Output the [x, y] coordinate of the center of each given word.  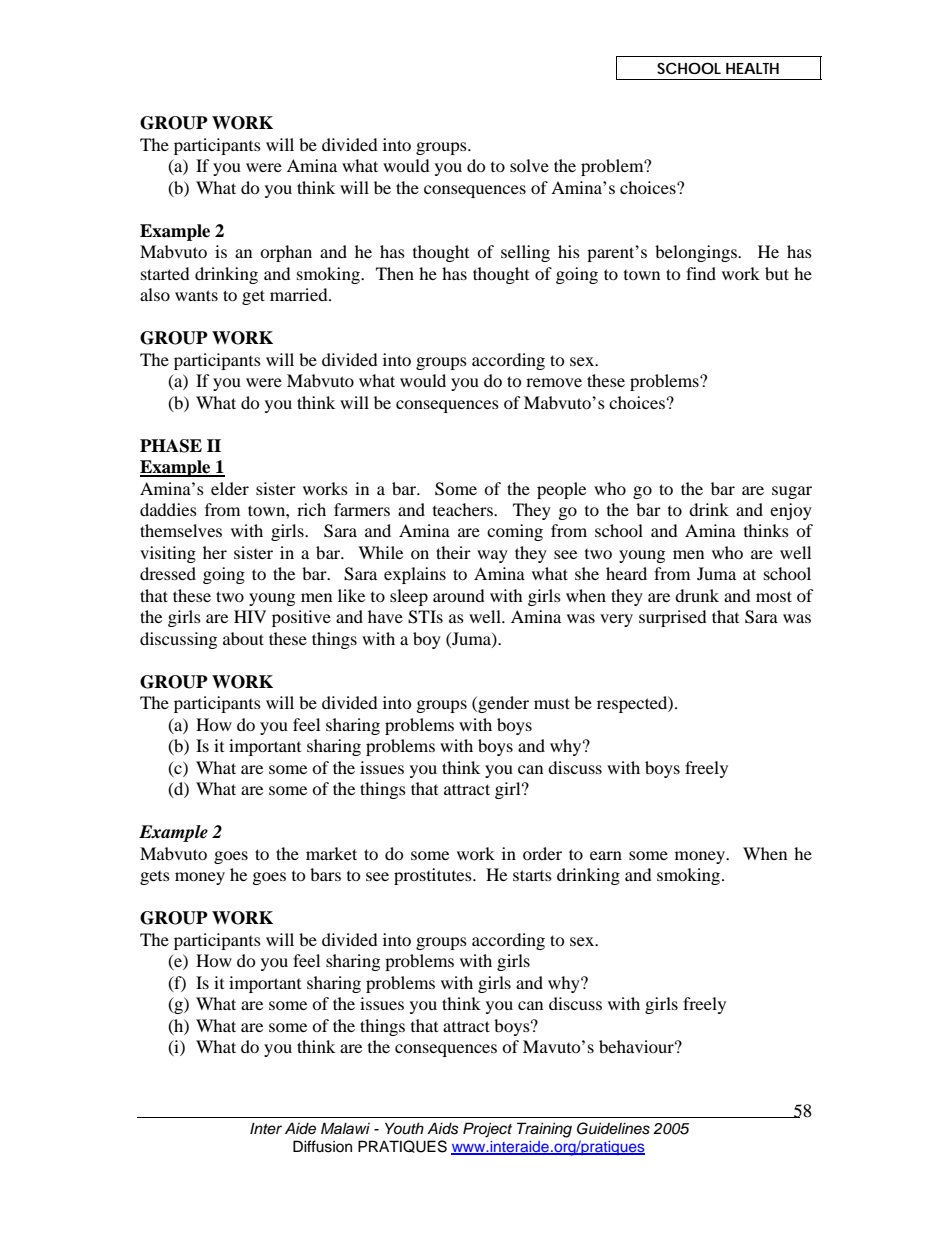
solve [529, 165]
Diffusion [322, 1146]
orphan [286, 253]
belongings [697, 253]
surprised [673, 618]
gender [502, 704]
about [243, 638]
